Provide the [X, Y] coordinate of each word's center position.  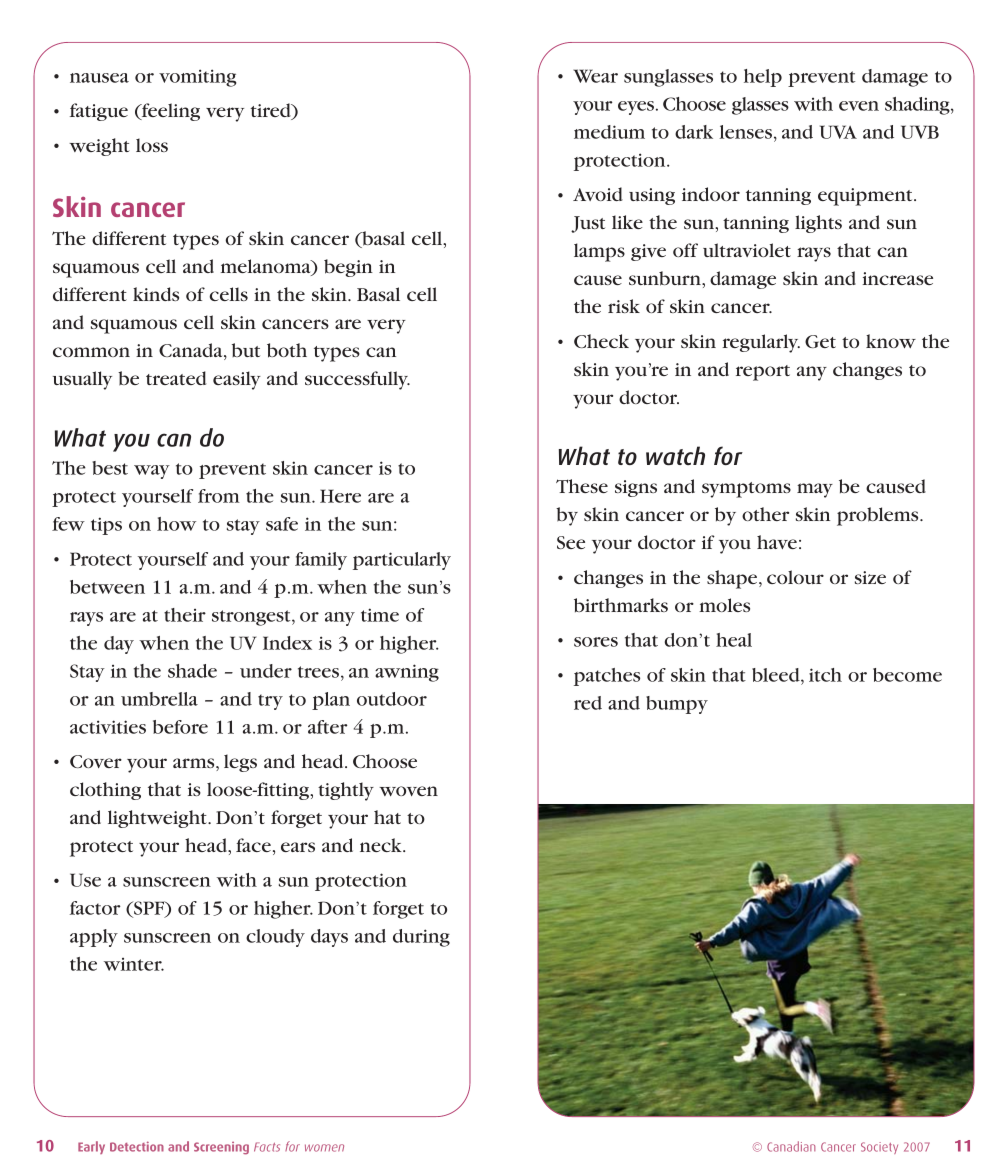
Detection [137, 1146]
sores [596, 642]
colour [795, 577]
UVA [838, 132]
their [185, 615]
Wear [595, 76]
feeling [169, 112]
